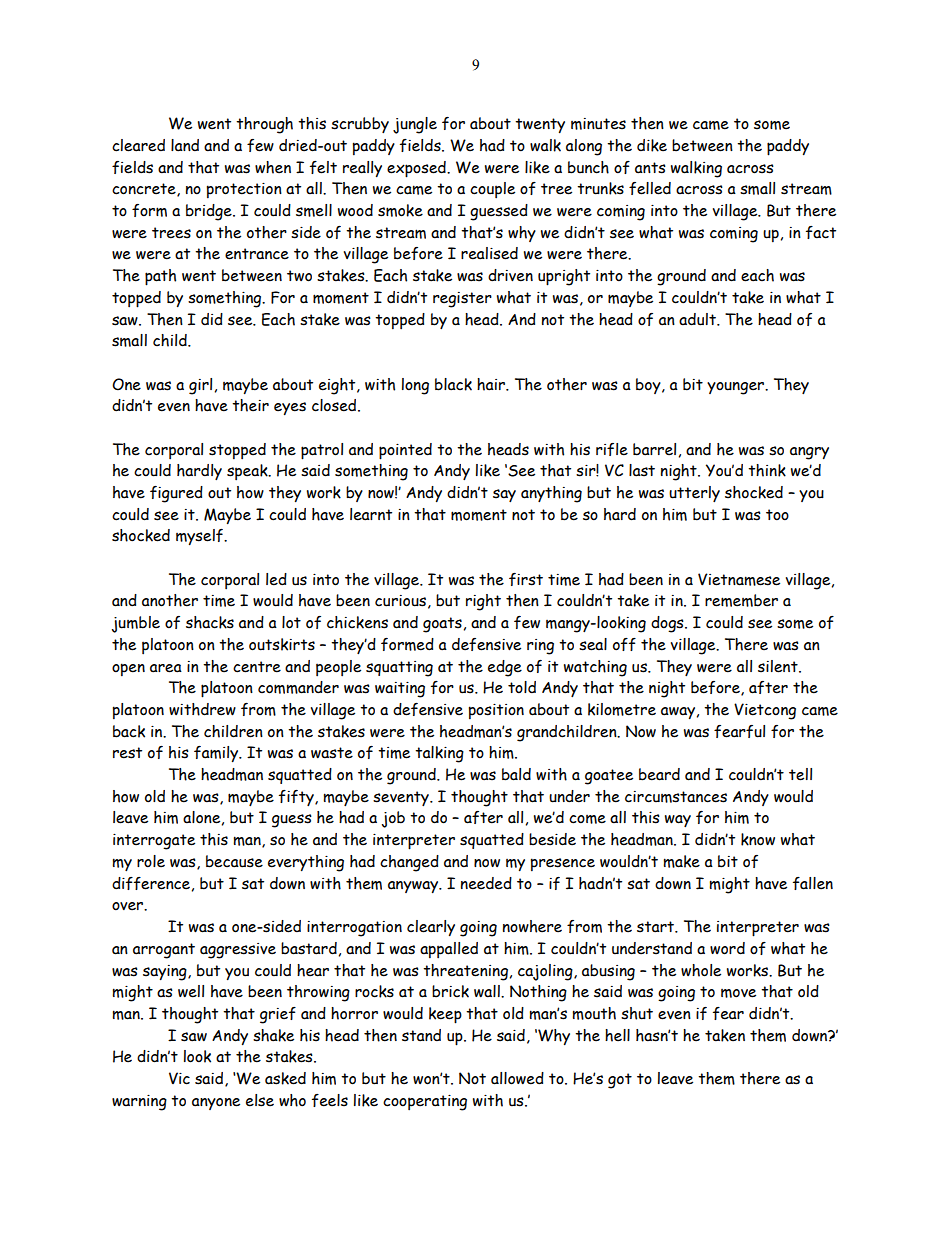 This screenshot has height=1233, width=952. What do you see at coordinates (442, 625) in the screenshot?
I see `goats` at bounding box center [442, 625].
